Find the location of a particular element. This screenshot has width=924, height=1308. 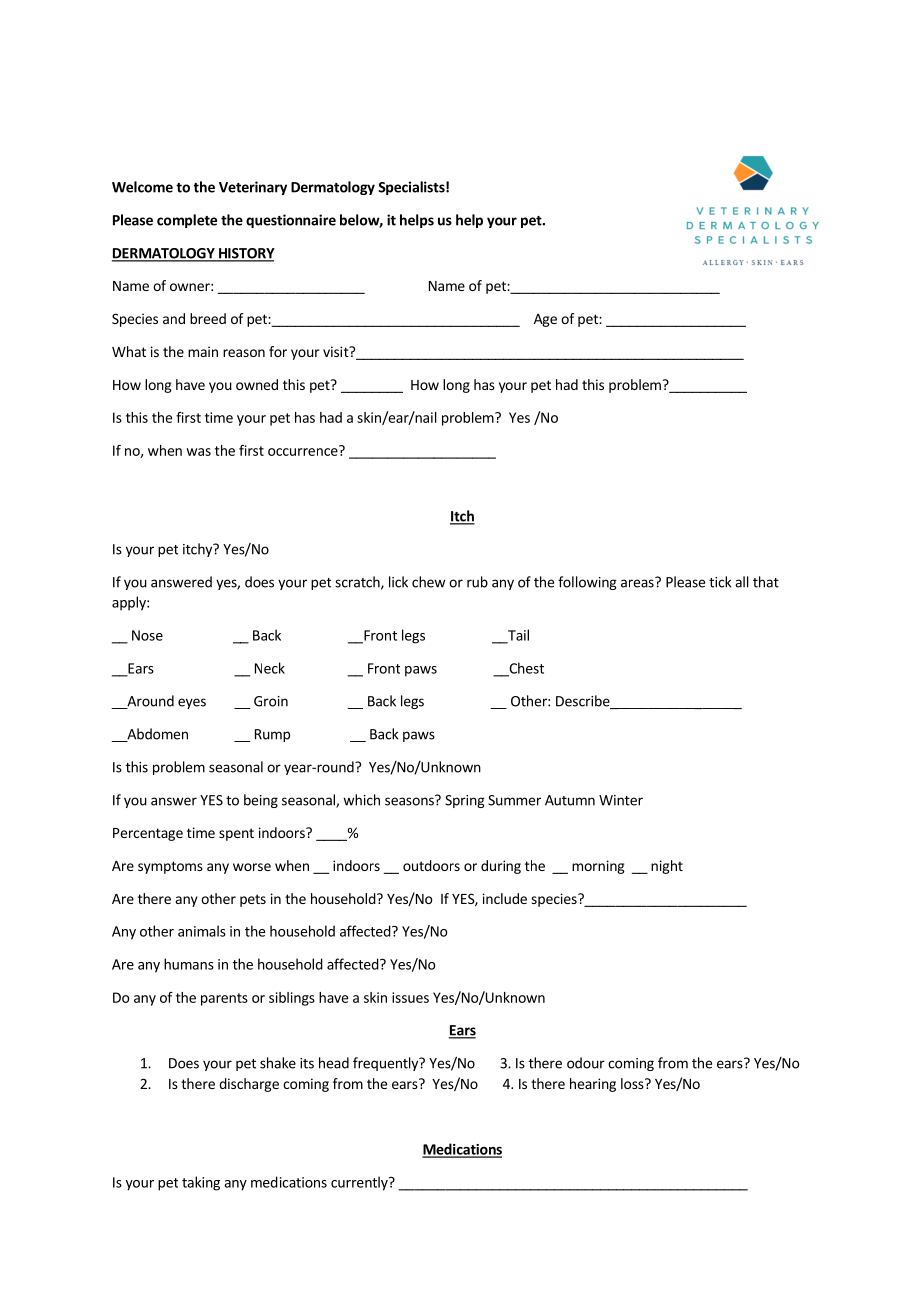

chew is located at coordinates (428, 582).
